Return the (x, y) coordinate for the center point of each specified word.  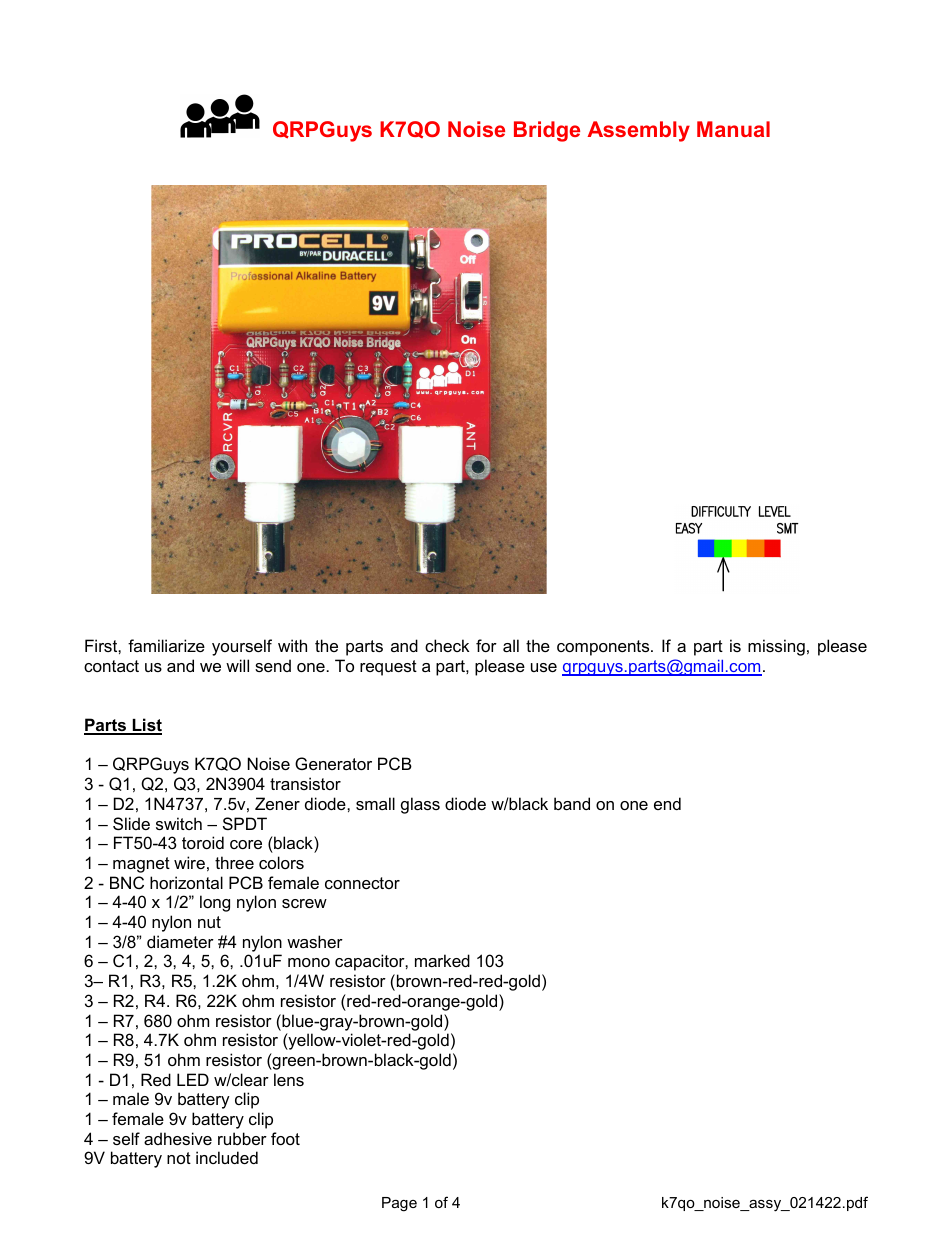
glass (420, 805)
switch (179, 823)
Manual (733, 129)
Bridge (547, 131)
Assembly (638, 131)
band (572, 803)
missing (776, 647)
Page (399, 1204)
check (447, 645)
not (179, 1158)
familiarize (166, 645)
